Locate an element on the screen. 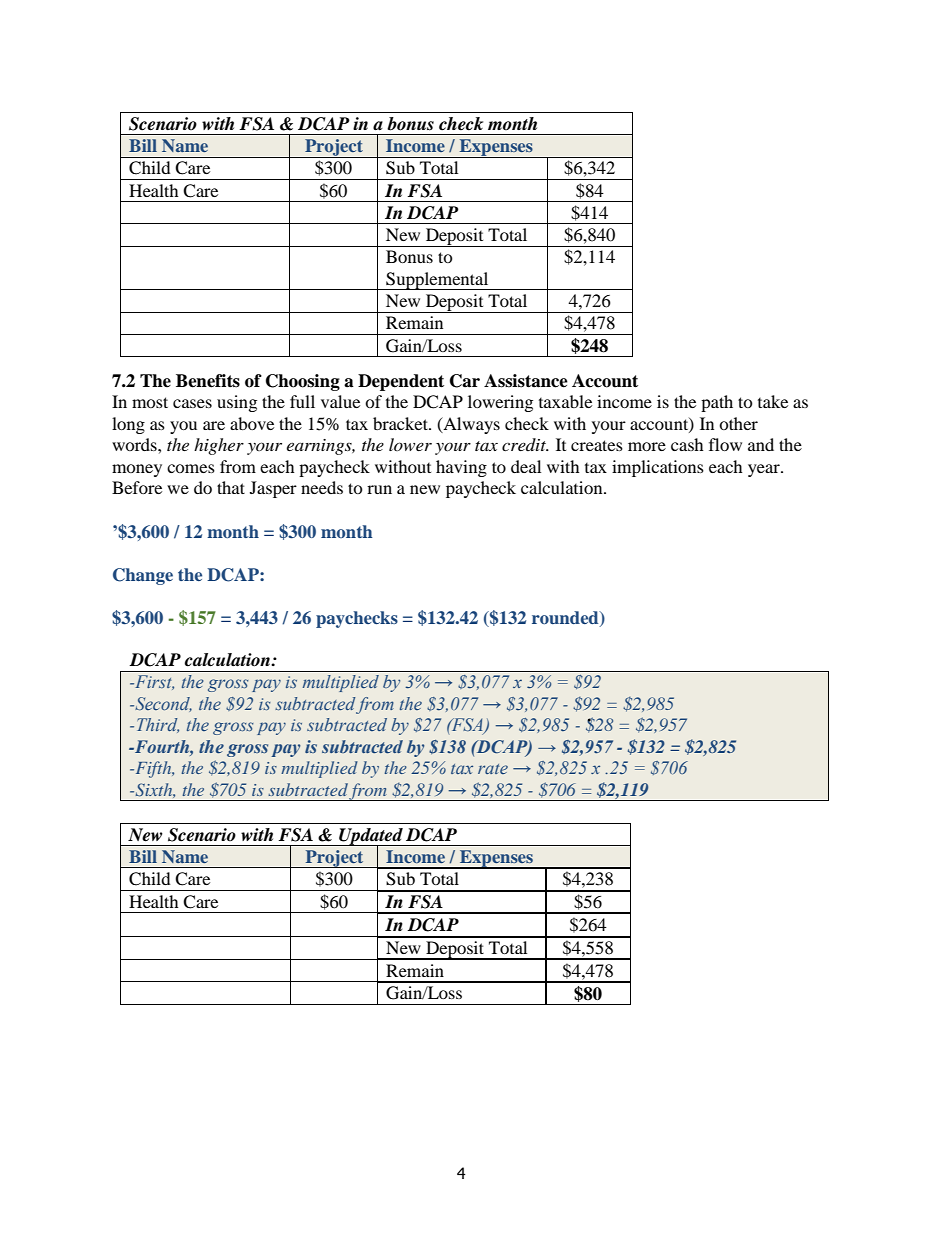  Assistance is located at coordinates (526, 381).
